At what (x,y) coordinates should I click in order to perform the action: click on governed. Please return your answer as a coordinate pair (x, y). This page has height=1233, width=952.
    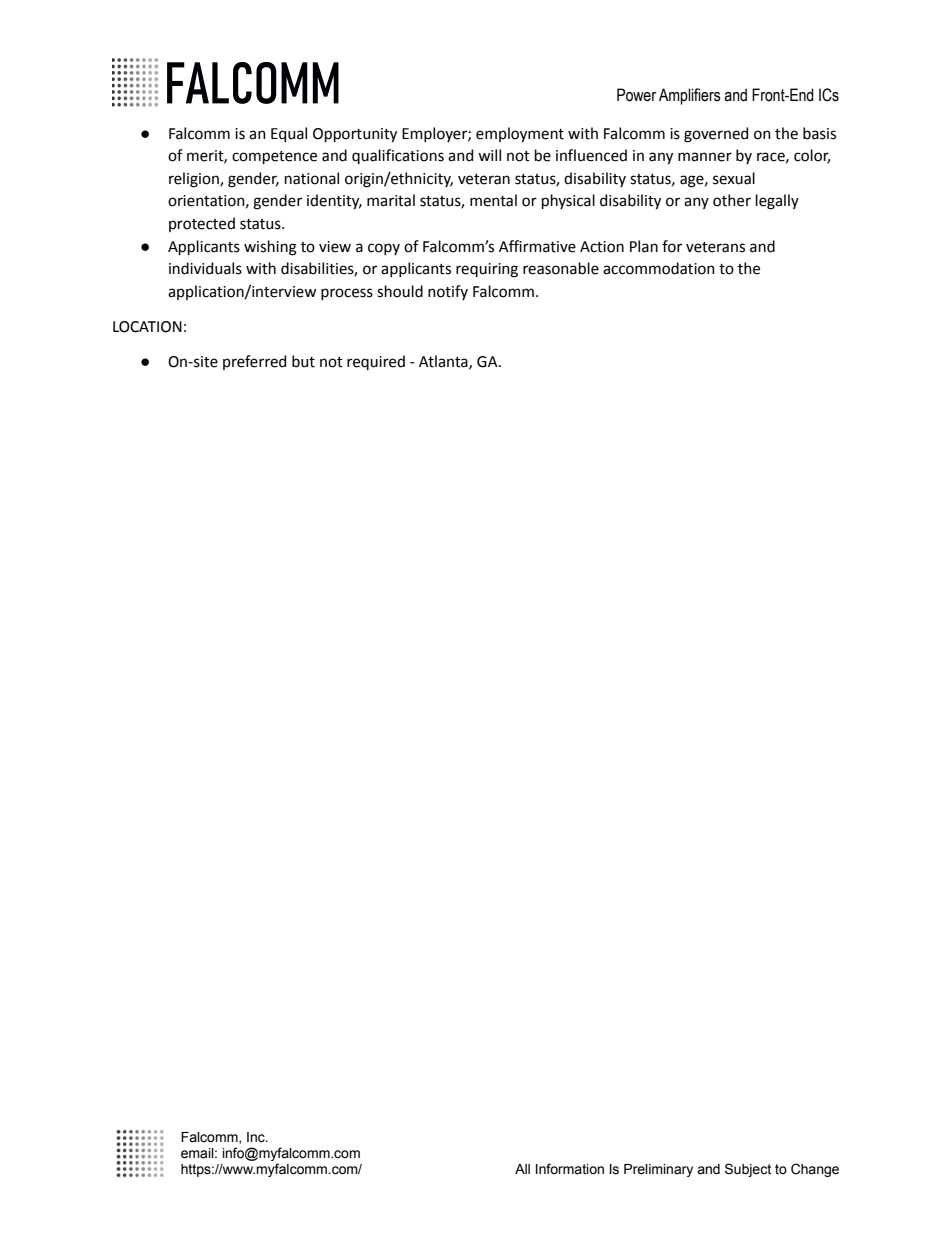
    Looking at the image, I should click on (716, 135).
